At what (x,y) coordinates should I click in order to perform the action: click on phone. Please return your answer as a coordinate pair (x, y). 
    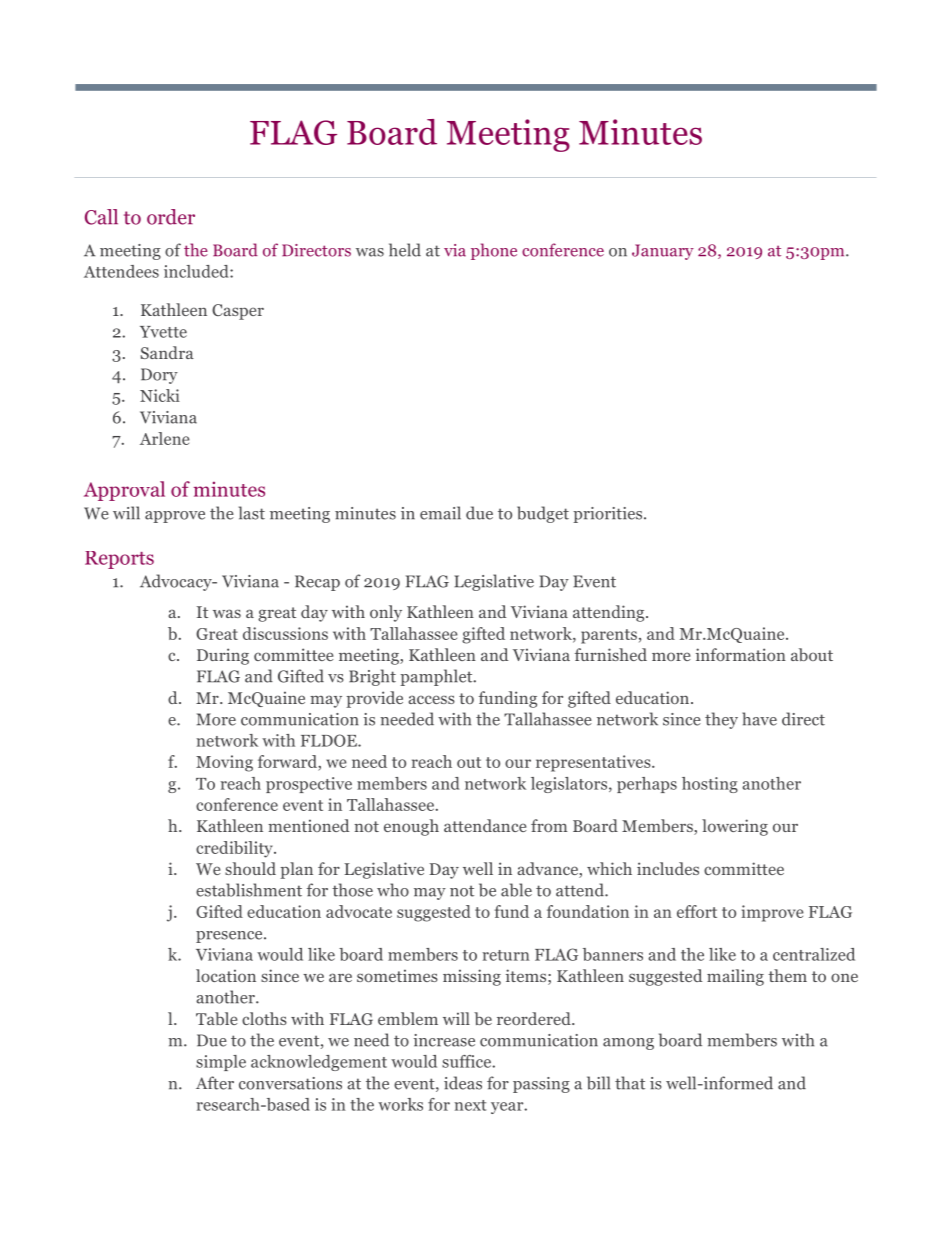
    Looking at the image, I should click on (494, 251).
